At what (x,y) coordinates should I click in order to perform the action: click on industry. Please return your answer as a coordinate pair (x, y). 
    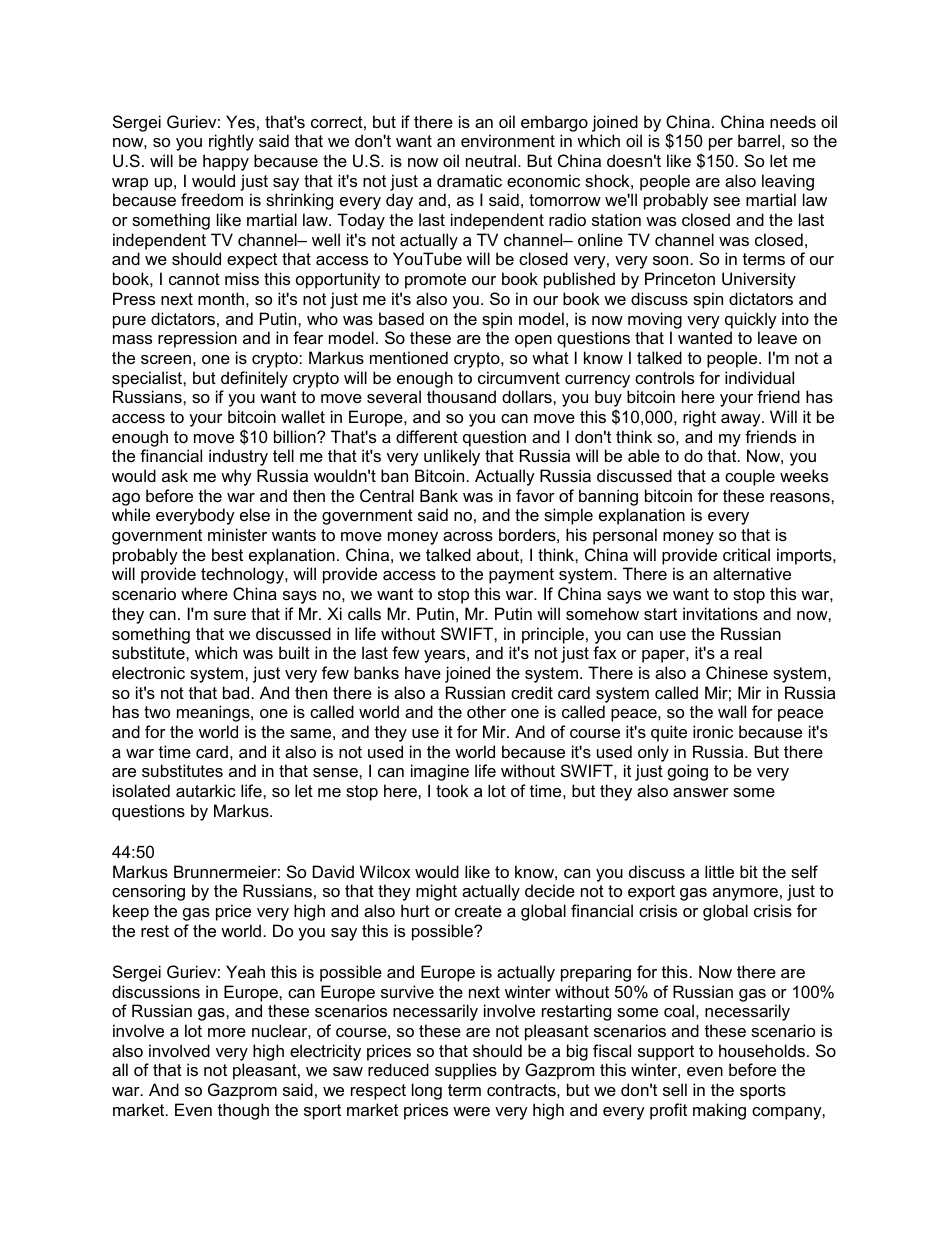
    Looking at the image, I should click on (238, 457).
